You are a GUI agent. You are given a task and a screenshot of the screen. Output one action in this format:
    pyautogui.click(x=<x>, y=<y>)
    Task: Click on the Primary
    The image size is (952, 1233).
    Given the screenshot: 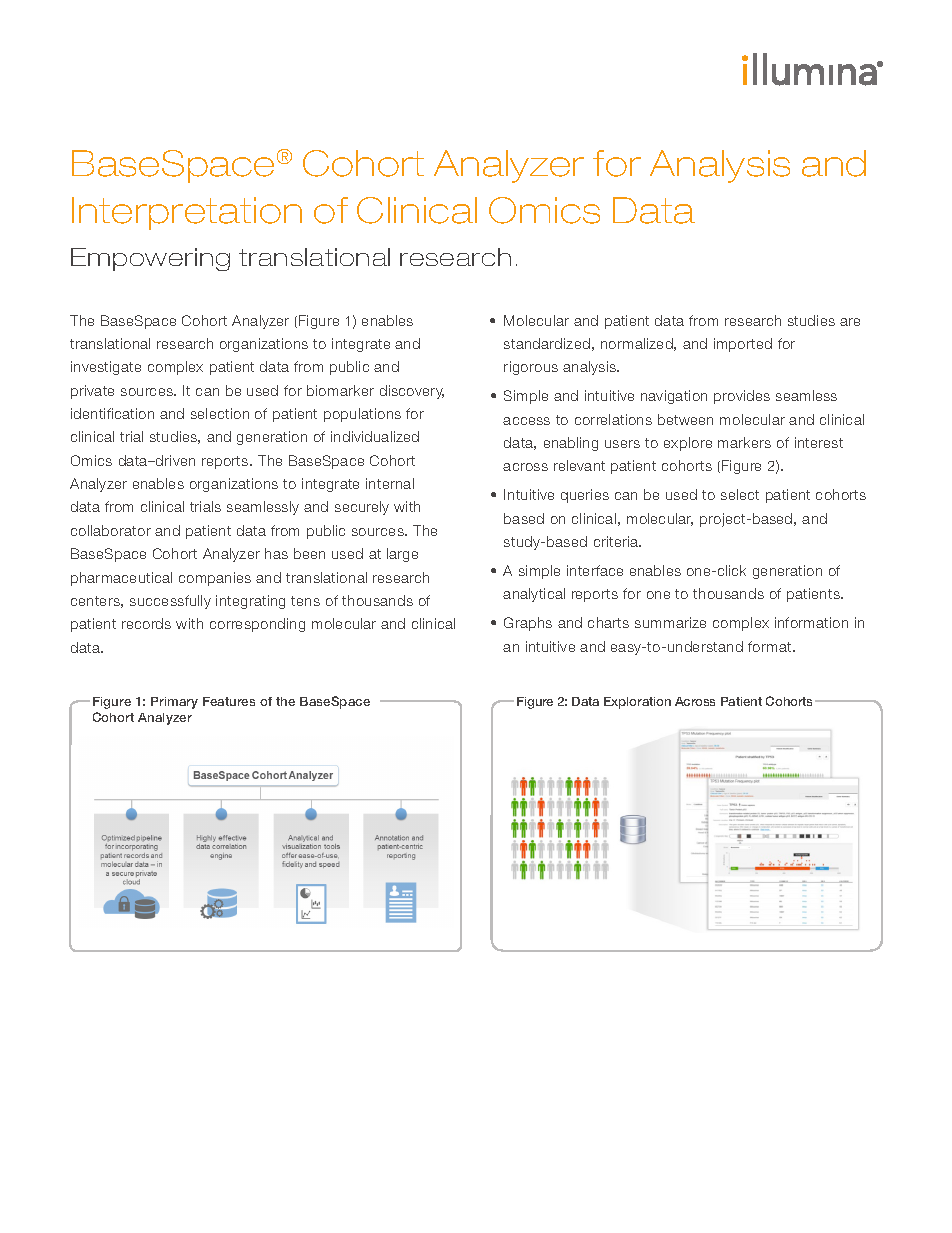 What is the action you would take?
    pyautogui.click(x=174, y=703)
